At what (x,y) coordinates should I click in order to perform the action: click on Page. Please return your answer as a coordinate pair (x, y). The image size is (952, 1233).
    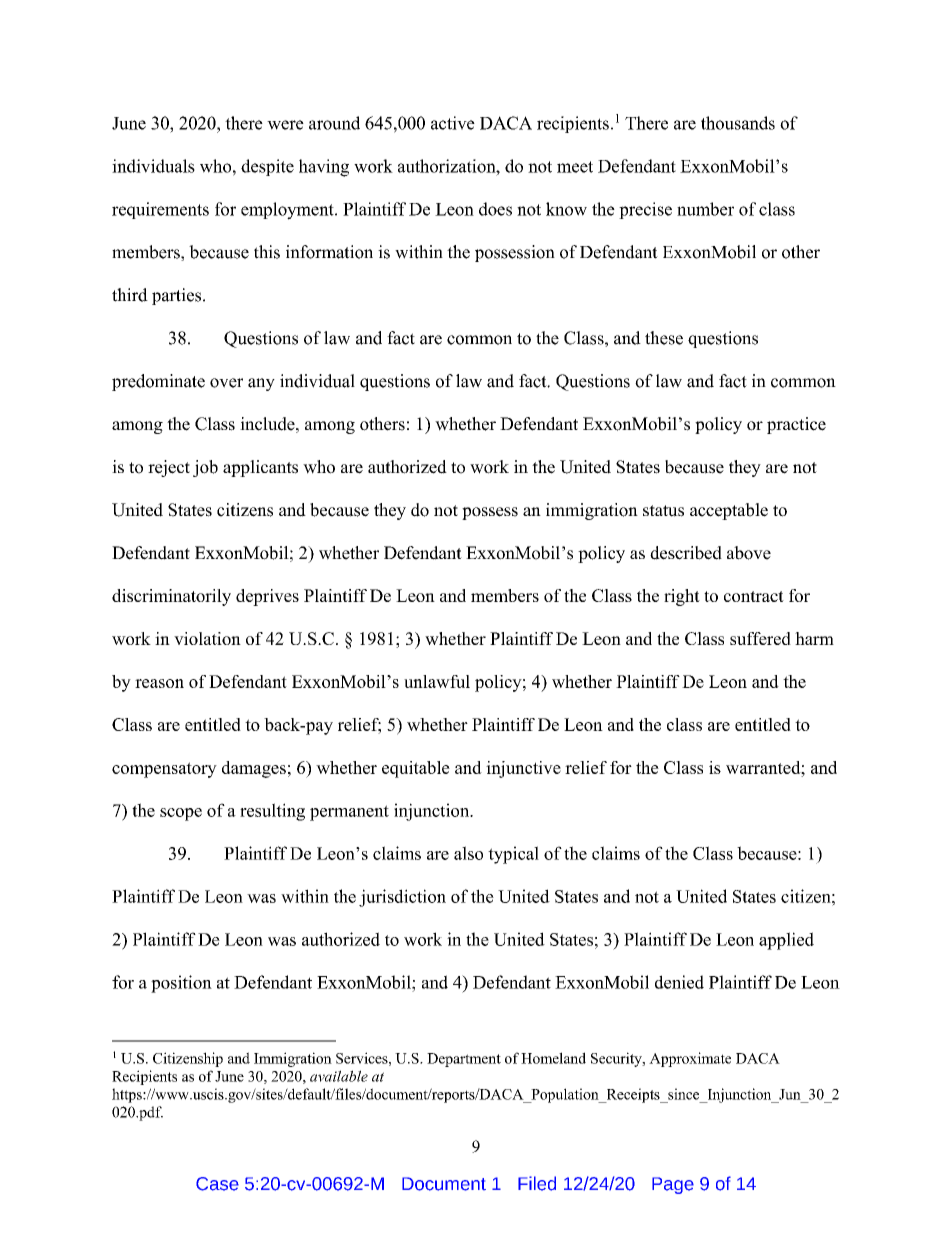
    Looking at the image, I should click on (673, 1185).
